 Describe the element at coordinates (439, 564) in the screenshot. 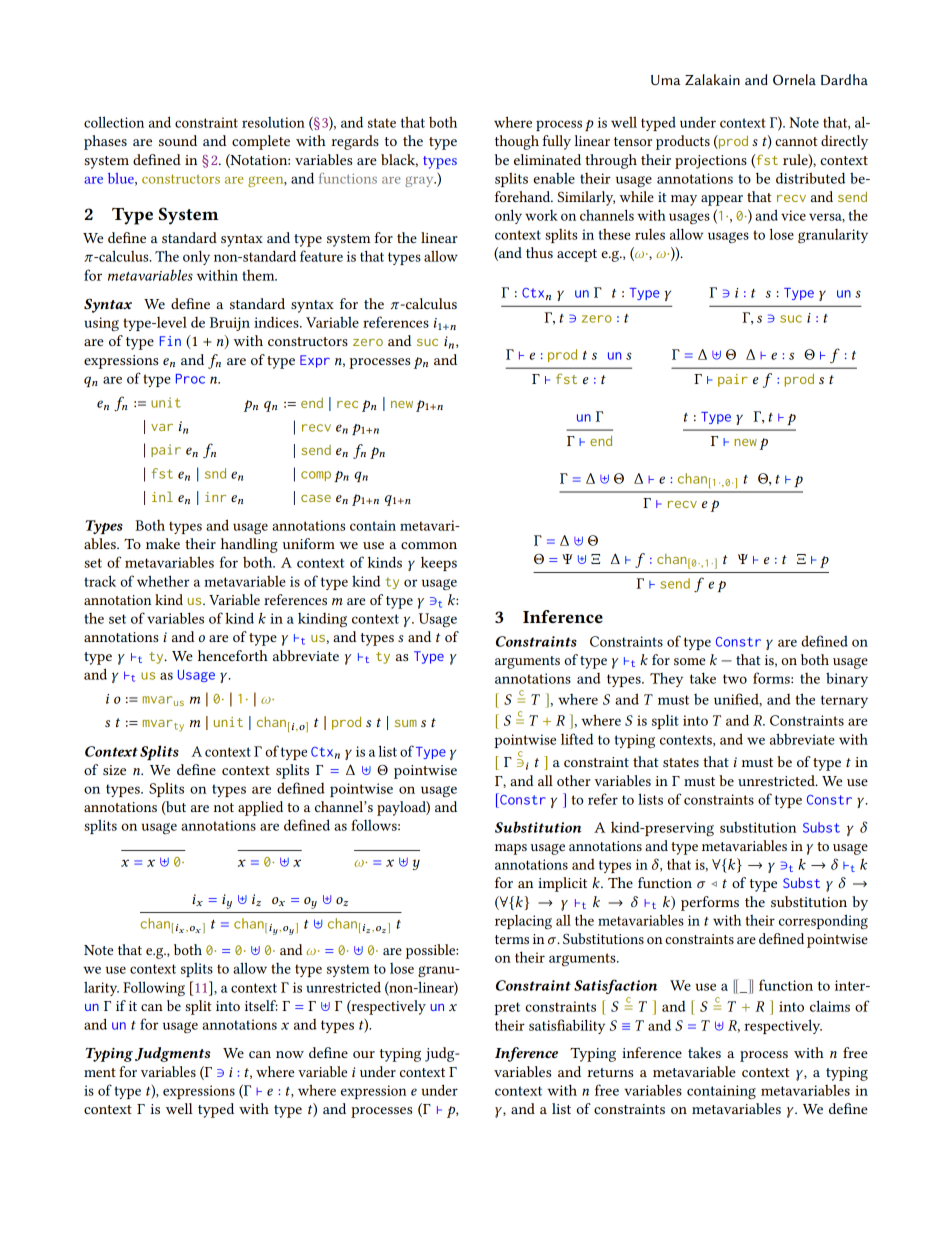

I see `keeps` at that location.
